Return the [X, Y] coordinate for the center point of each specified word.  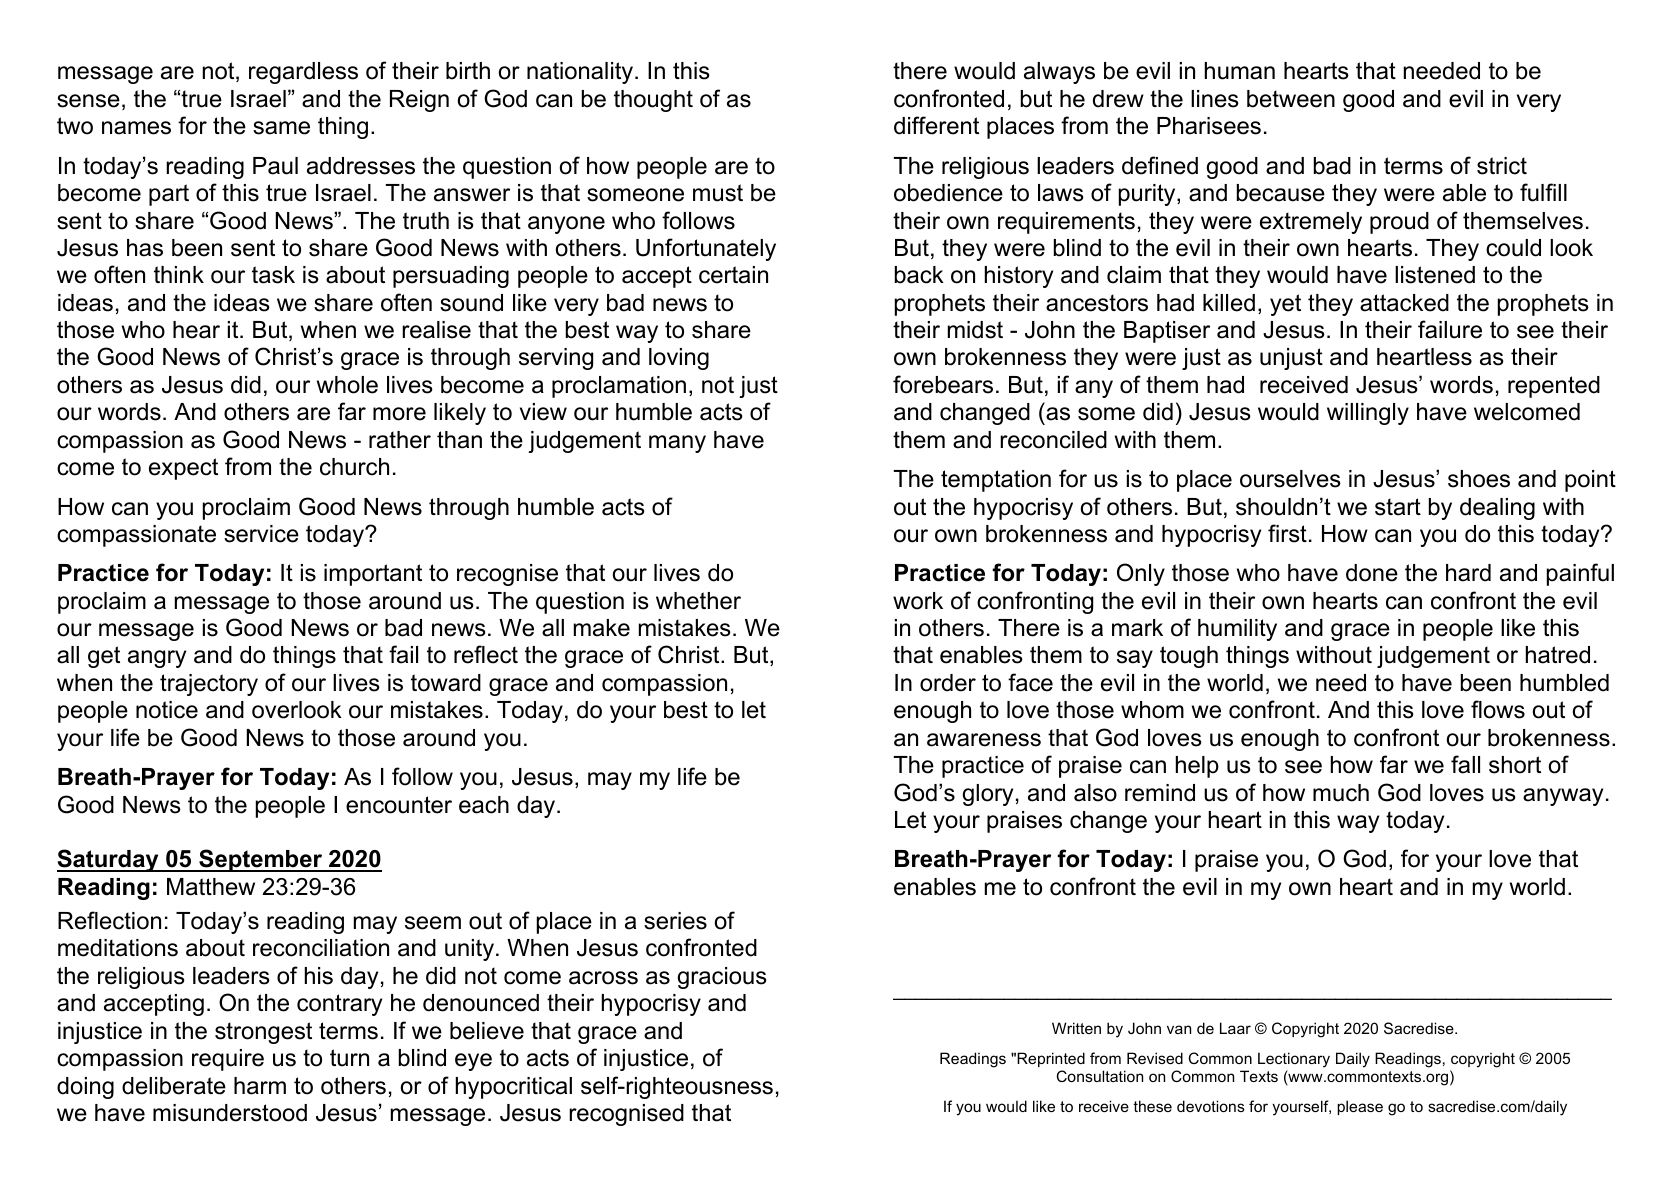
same [281, 128]
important [373, 575]
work [918, 601]
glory [987, 795]
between [1291, 99]
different [936, 125]
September [261, 860]
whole [347, 385]
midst [975, 330]
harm [260, 1086]
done [1372, 573]
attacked [1404, 303]
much [1341, 793]
